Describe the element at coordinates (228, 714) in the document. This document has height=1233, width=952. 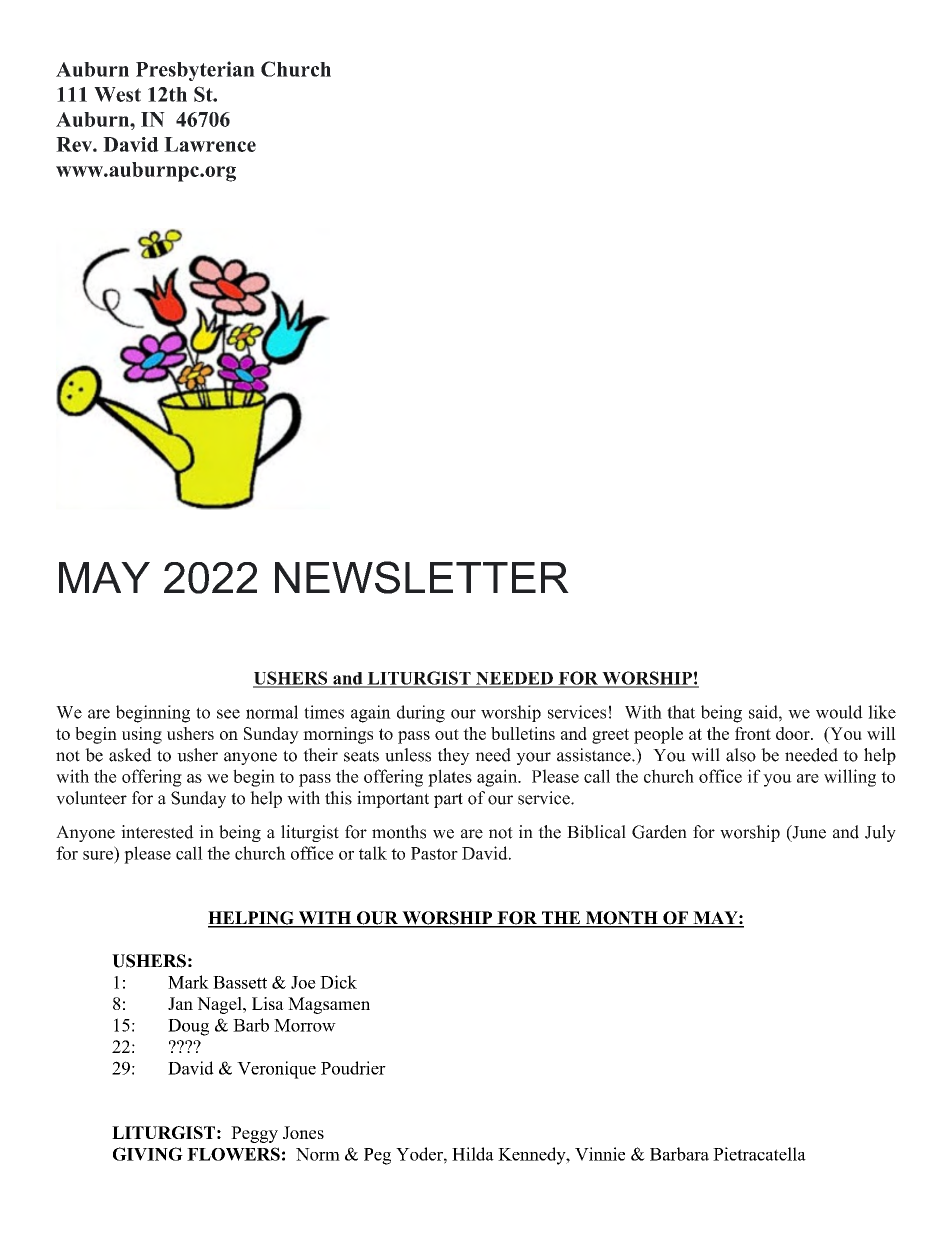
I see `see` at that location.
